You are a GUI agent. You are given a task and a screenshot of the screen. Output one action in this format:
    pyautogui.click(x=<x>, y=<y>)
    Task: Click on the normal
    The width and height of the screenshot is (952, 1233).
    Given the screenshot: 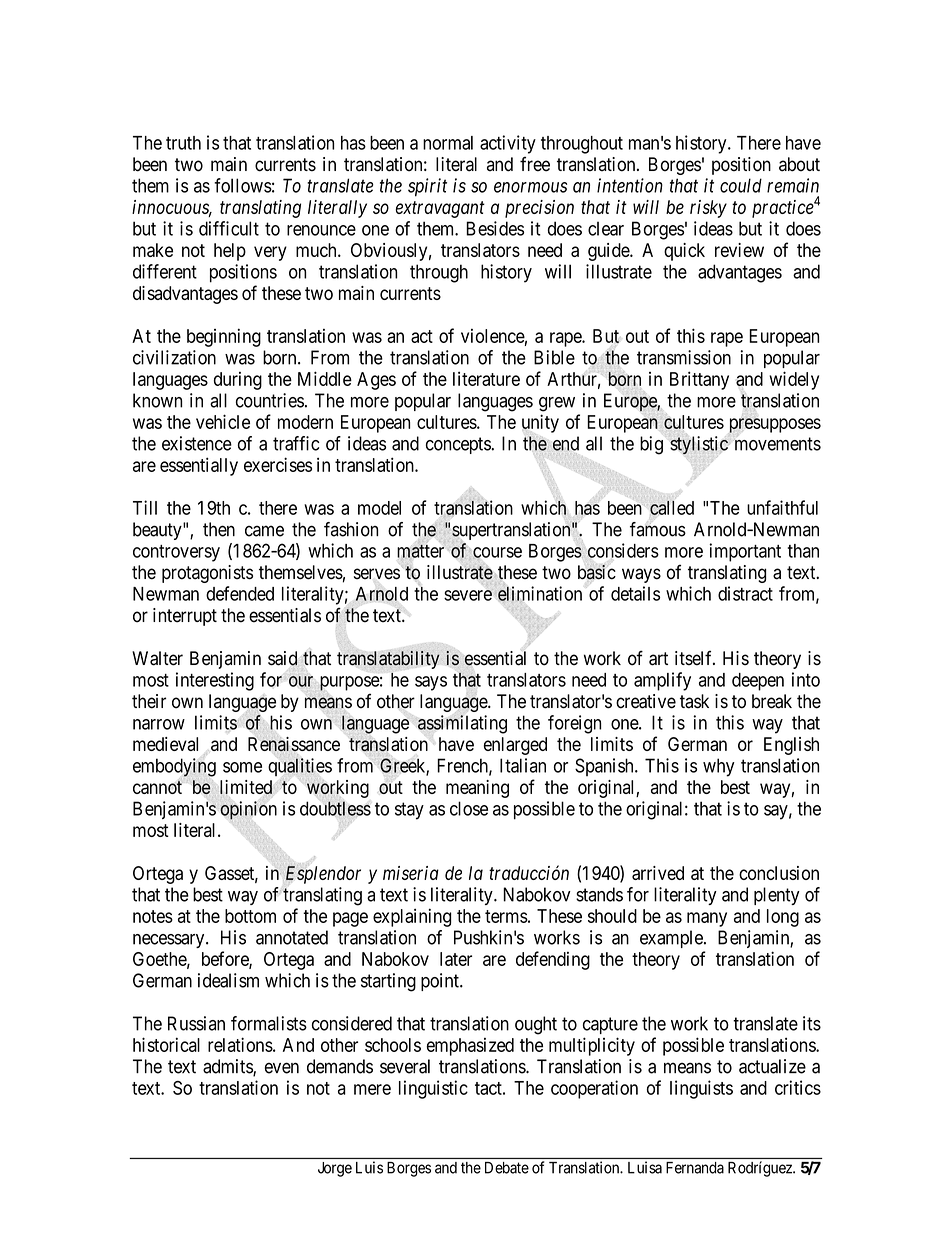 What is the action you would take?
    pyautogui.click(x=448, y=143)
